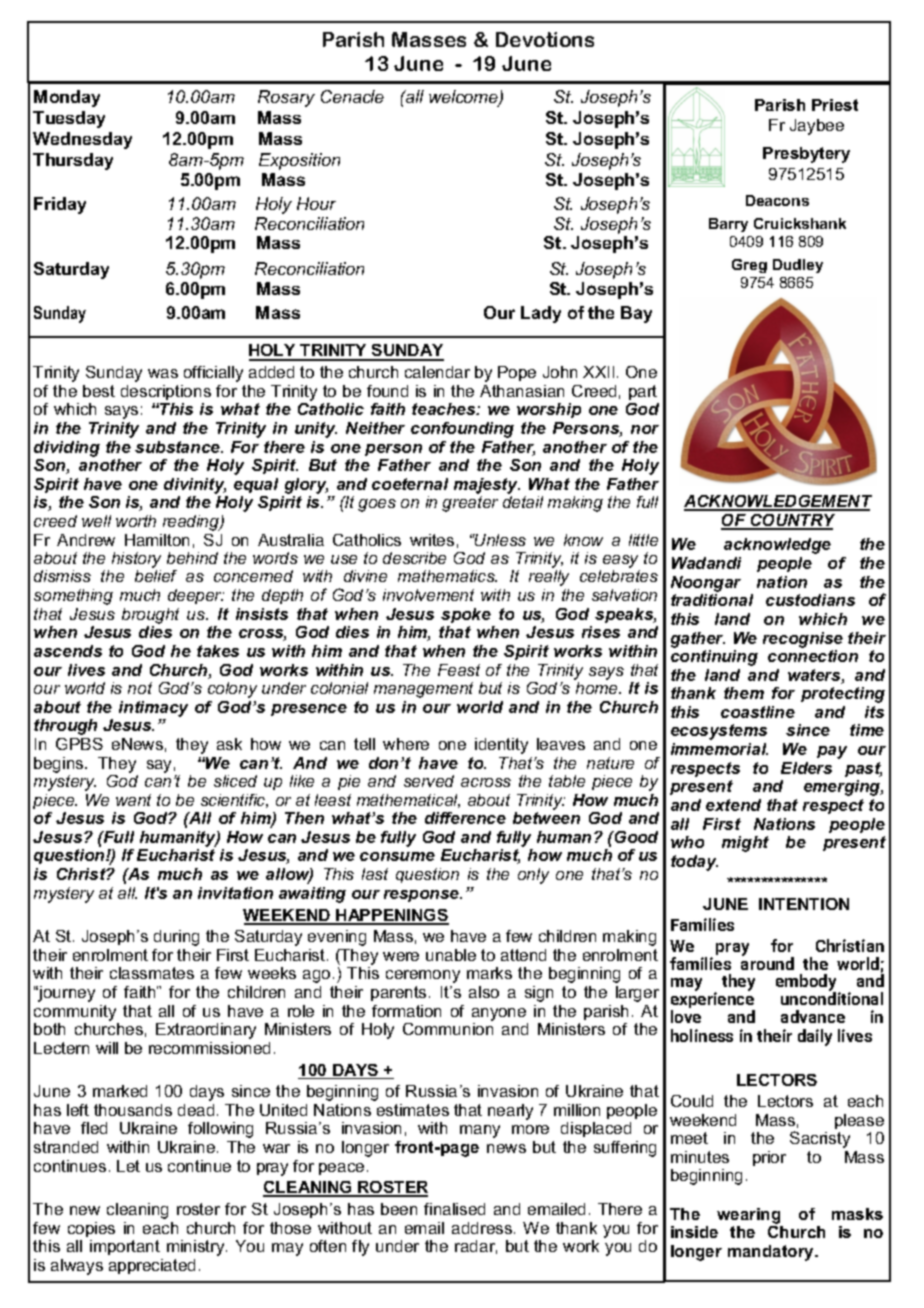  What do you see at coordinates (459, 670) in the screenshot?
I see `Feast` at bounding box center [459, 670].
